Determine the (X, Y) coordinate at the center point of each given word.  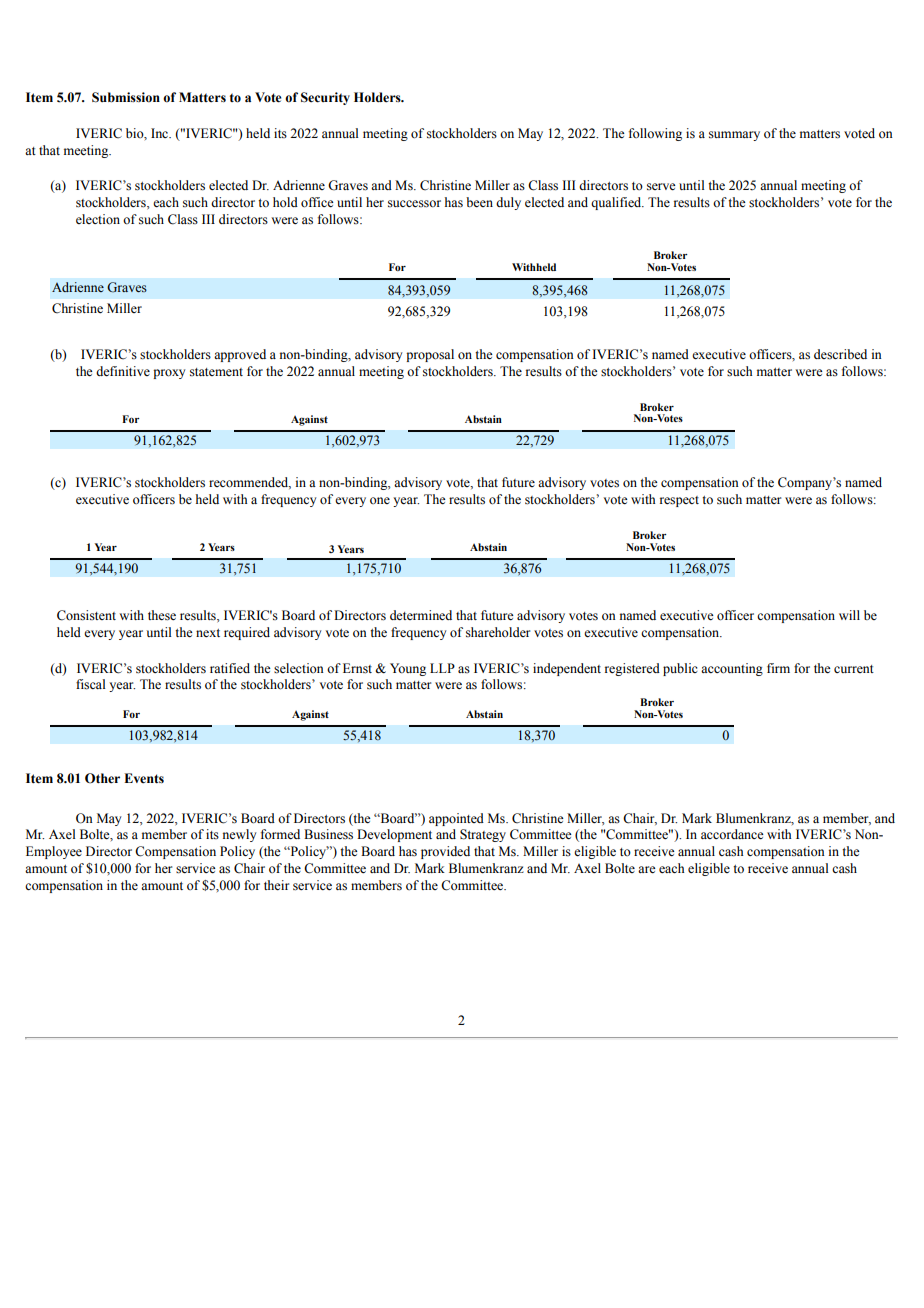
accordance (732, 834)
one (380, 500)
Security (325, 98)
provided (445, 852)
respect (679, 501)
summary (734, 136)
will (849, 615)
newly (239, 835)
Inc (161, 133)
